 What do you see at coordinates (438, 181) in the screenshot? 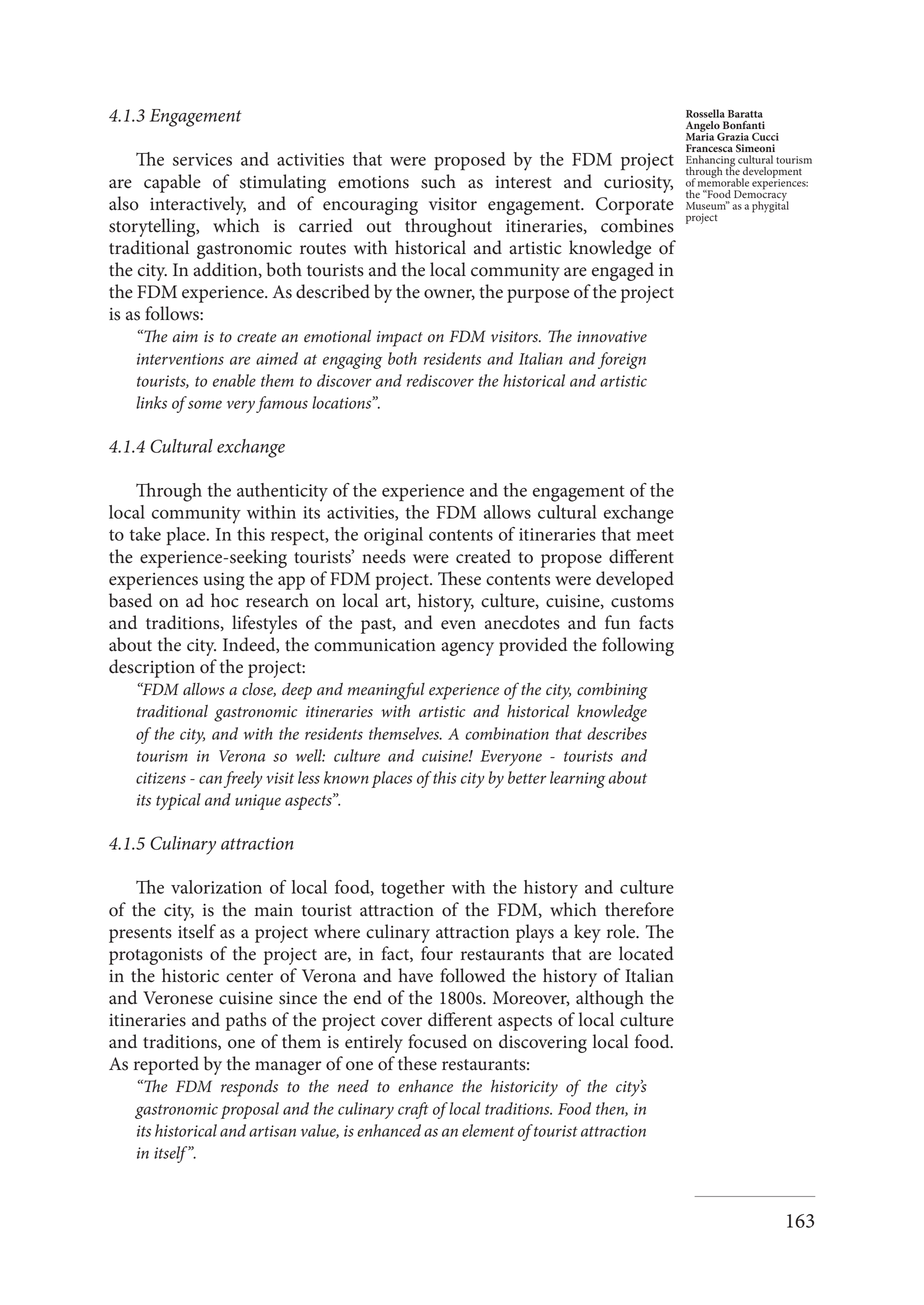
I see `such` at bounding box center [438, 181].
